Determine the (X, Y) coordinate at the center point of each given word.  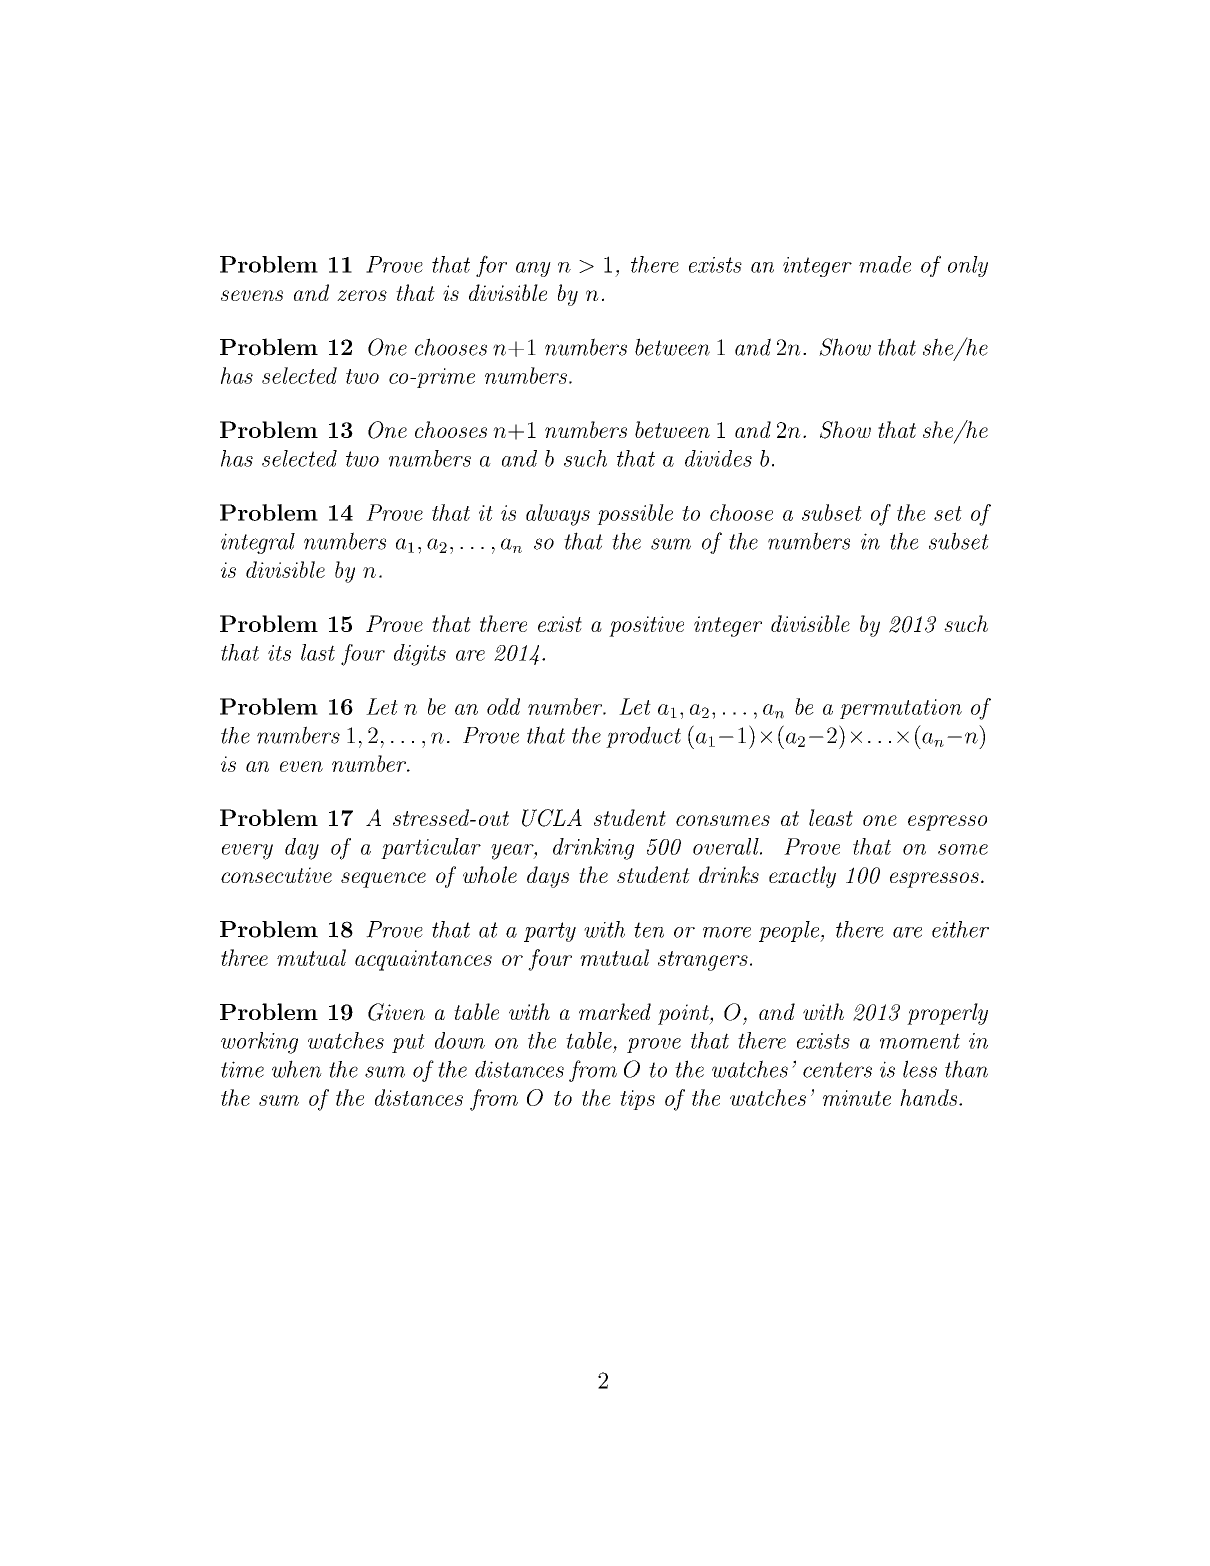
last (318, 652)
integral (258, 543)
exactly (802, 877)
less (920, 1069)
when (297, 1069)
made (885, 264)
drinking (593, 849)
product (643, 737)
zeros (362, 295)
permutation (901, 709)
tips (637, 1100)
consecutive (276, 875)
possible (635, 514)
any (533, 269)
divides (718, 458)
